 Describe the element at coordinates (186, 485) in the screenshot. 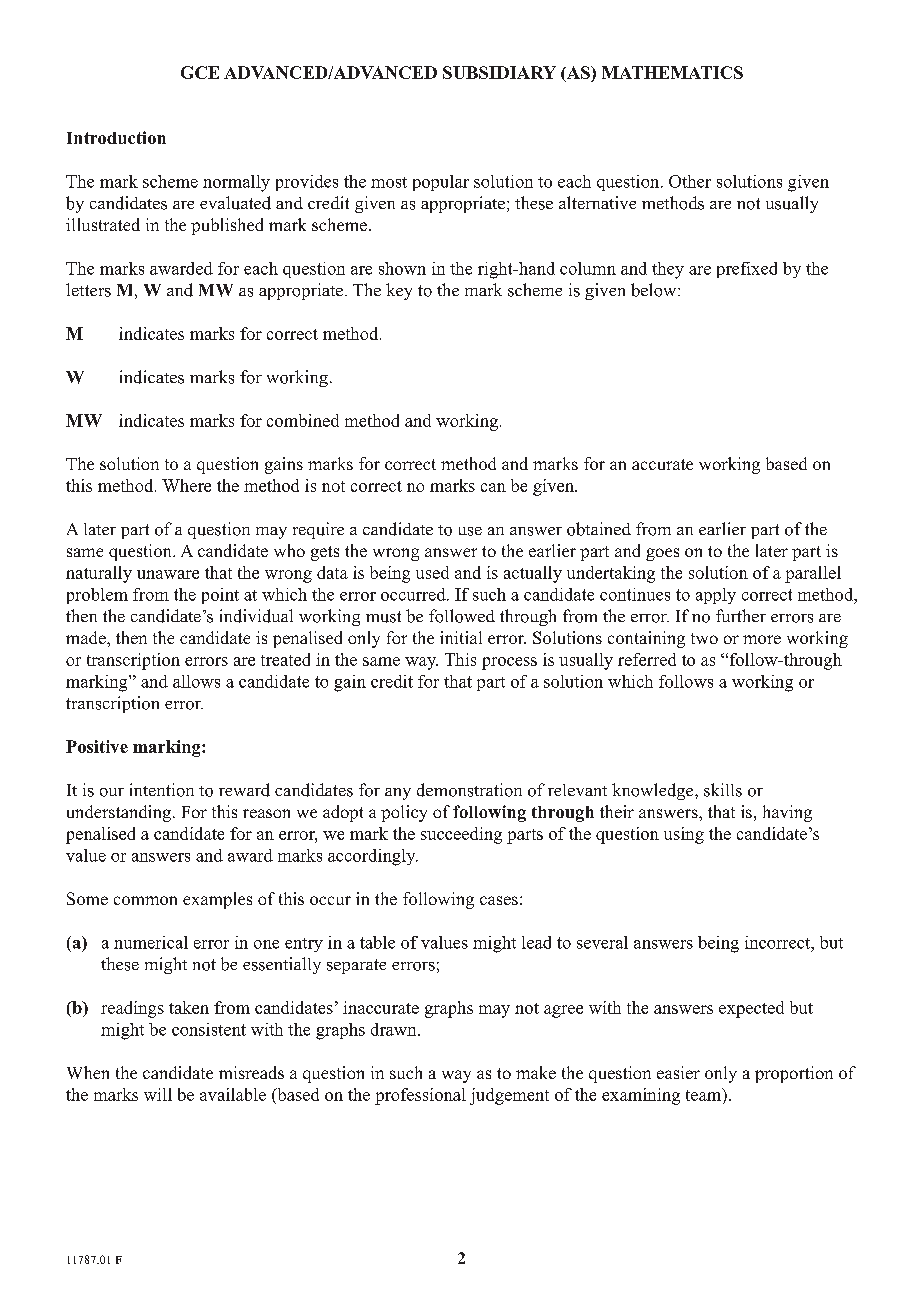

I see `Where` at that location.
